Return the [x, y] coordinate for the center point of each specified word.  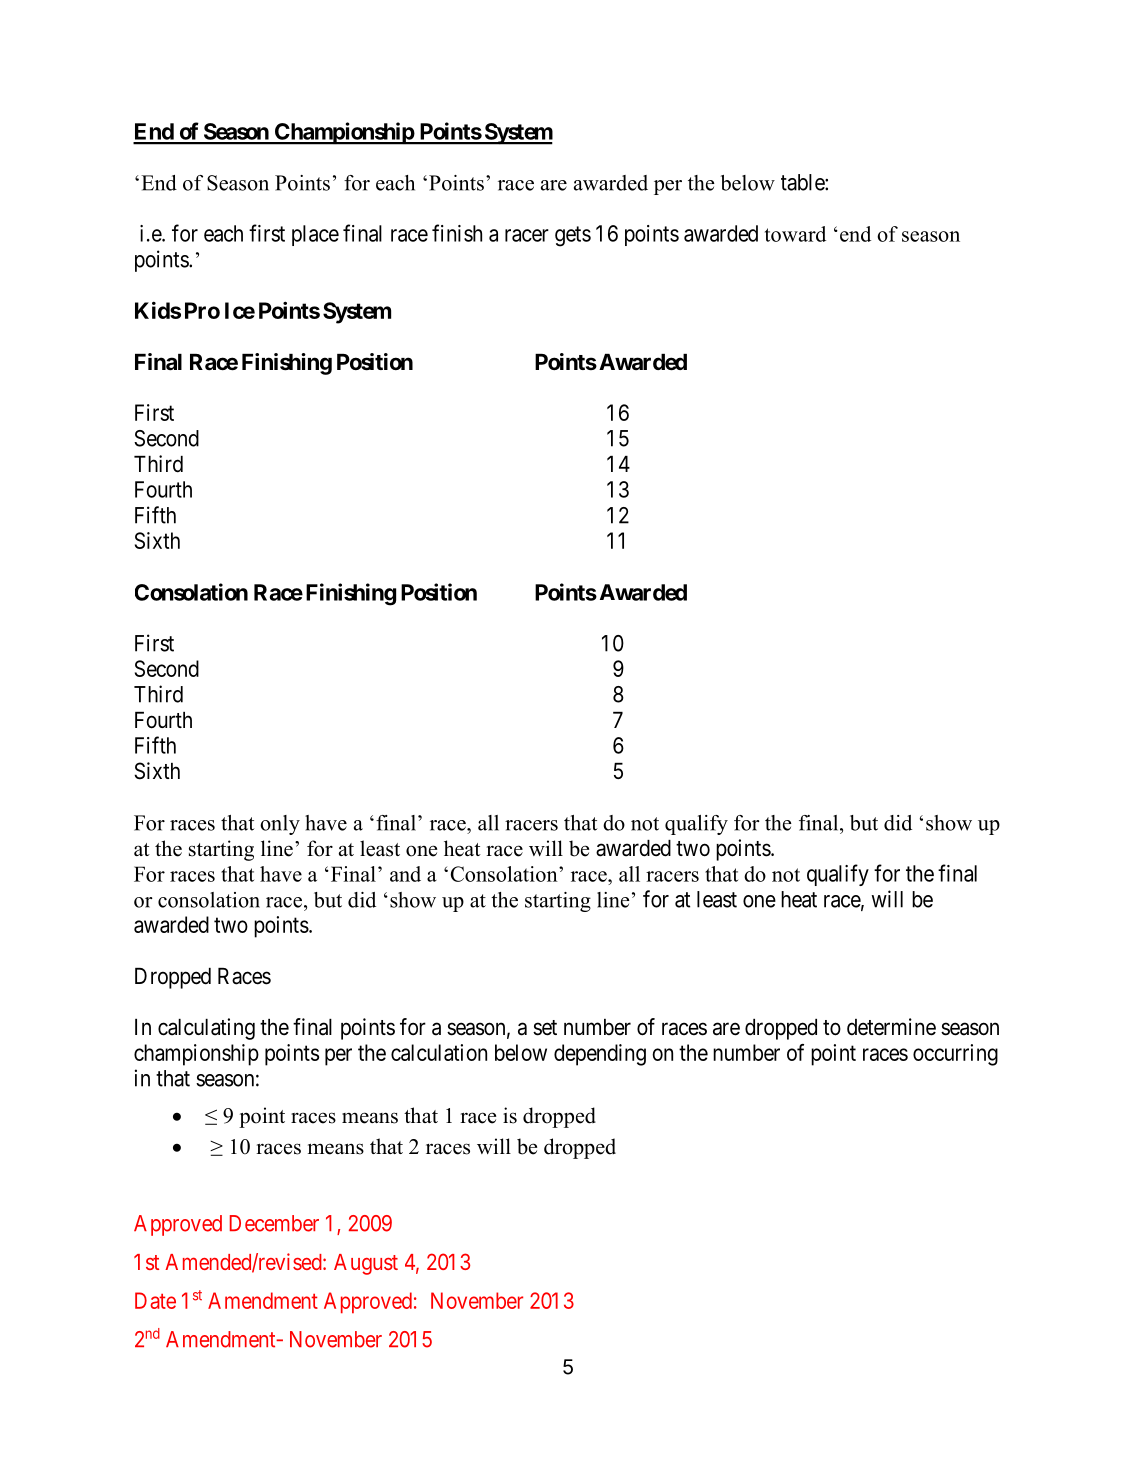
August [366, 1264]
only [280, 825]
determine [891, 1027]
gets [573, 236]
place [315, 235]
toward [795, 234]
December [274, 1223]
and [405, 874]
